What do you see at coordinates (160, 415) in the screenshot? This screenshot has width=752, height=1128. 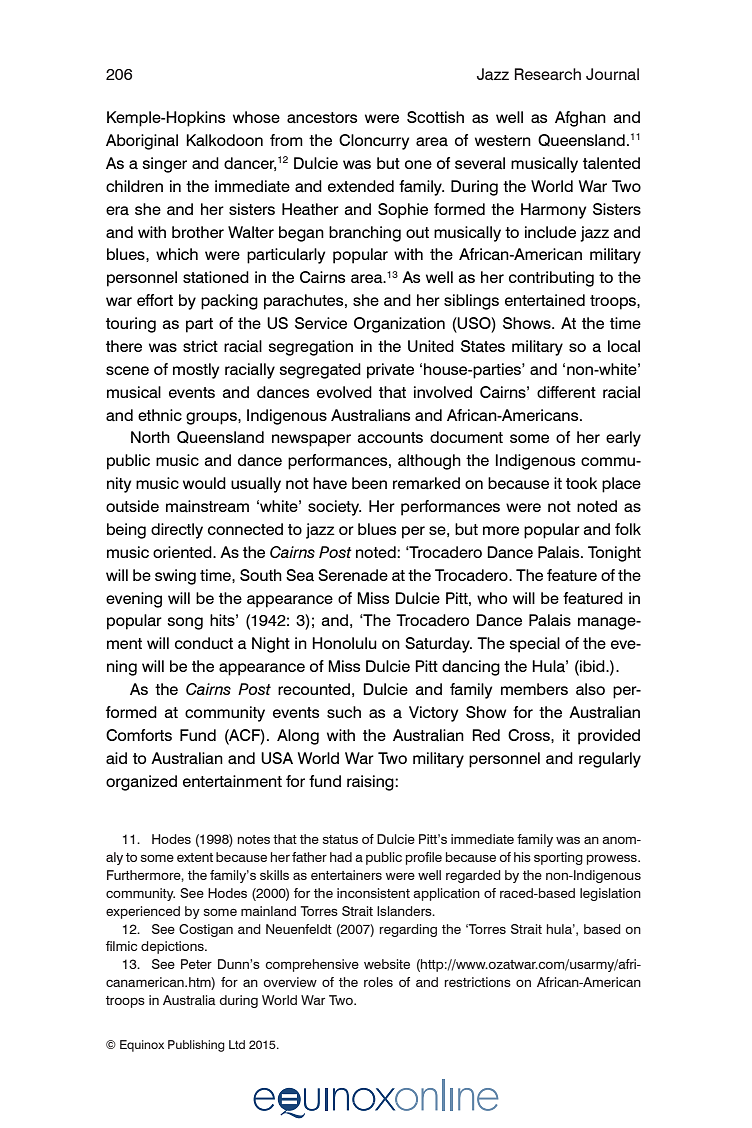 I see `ethnic` at bounding box center [160, 415].
